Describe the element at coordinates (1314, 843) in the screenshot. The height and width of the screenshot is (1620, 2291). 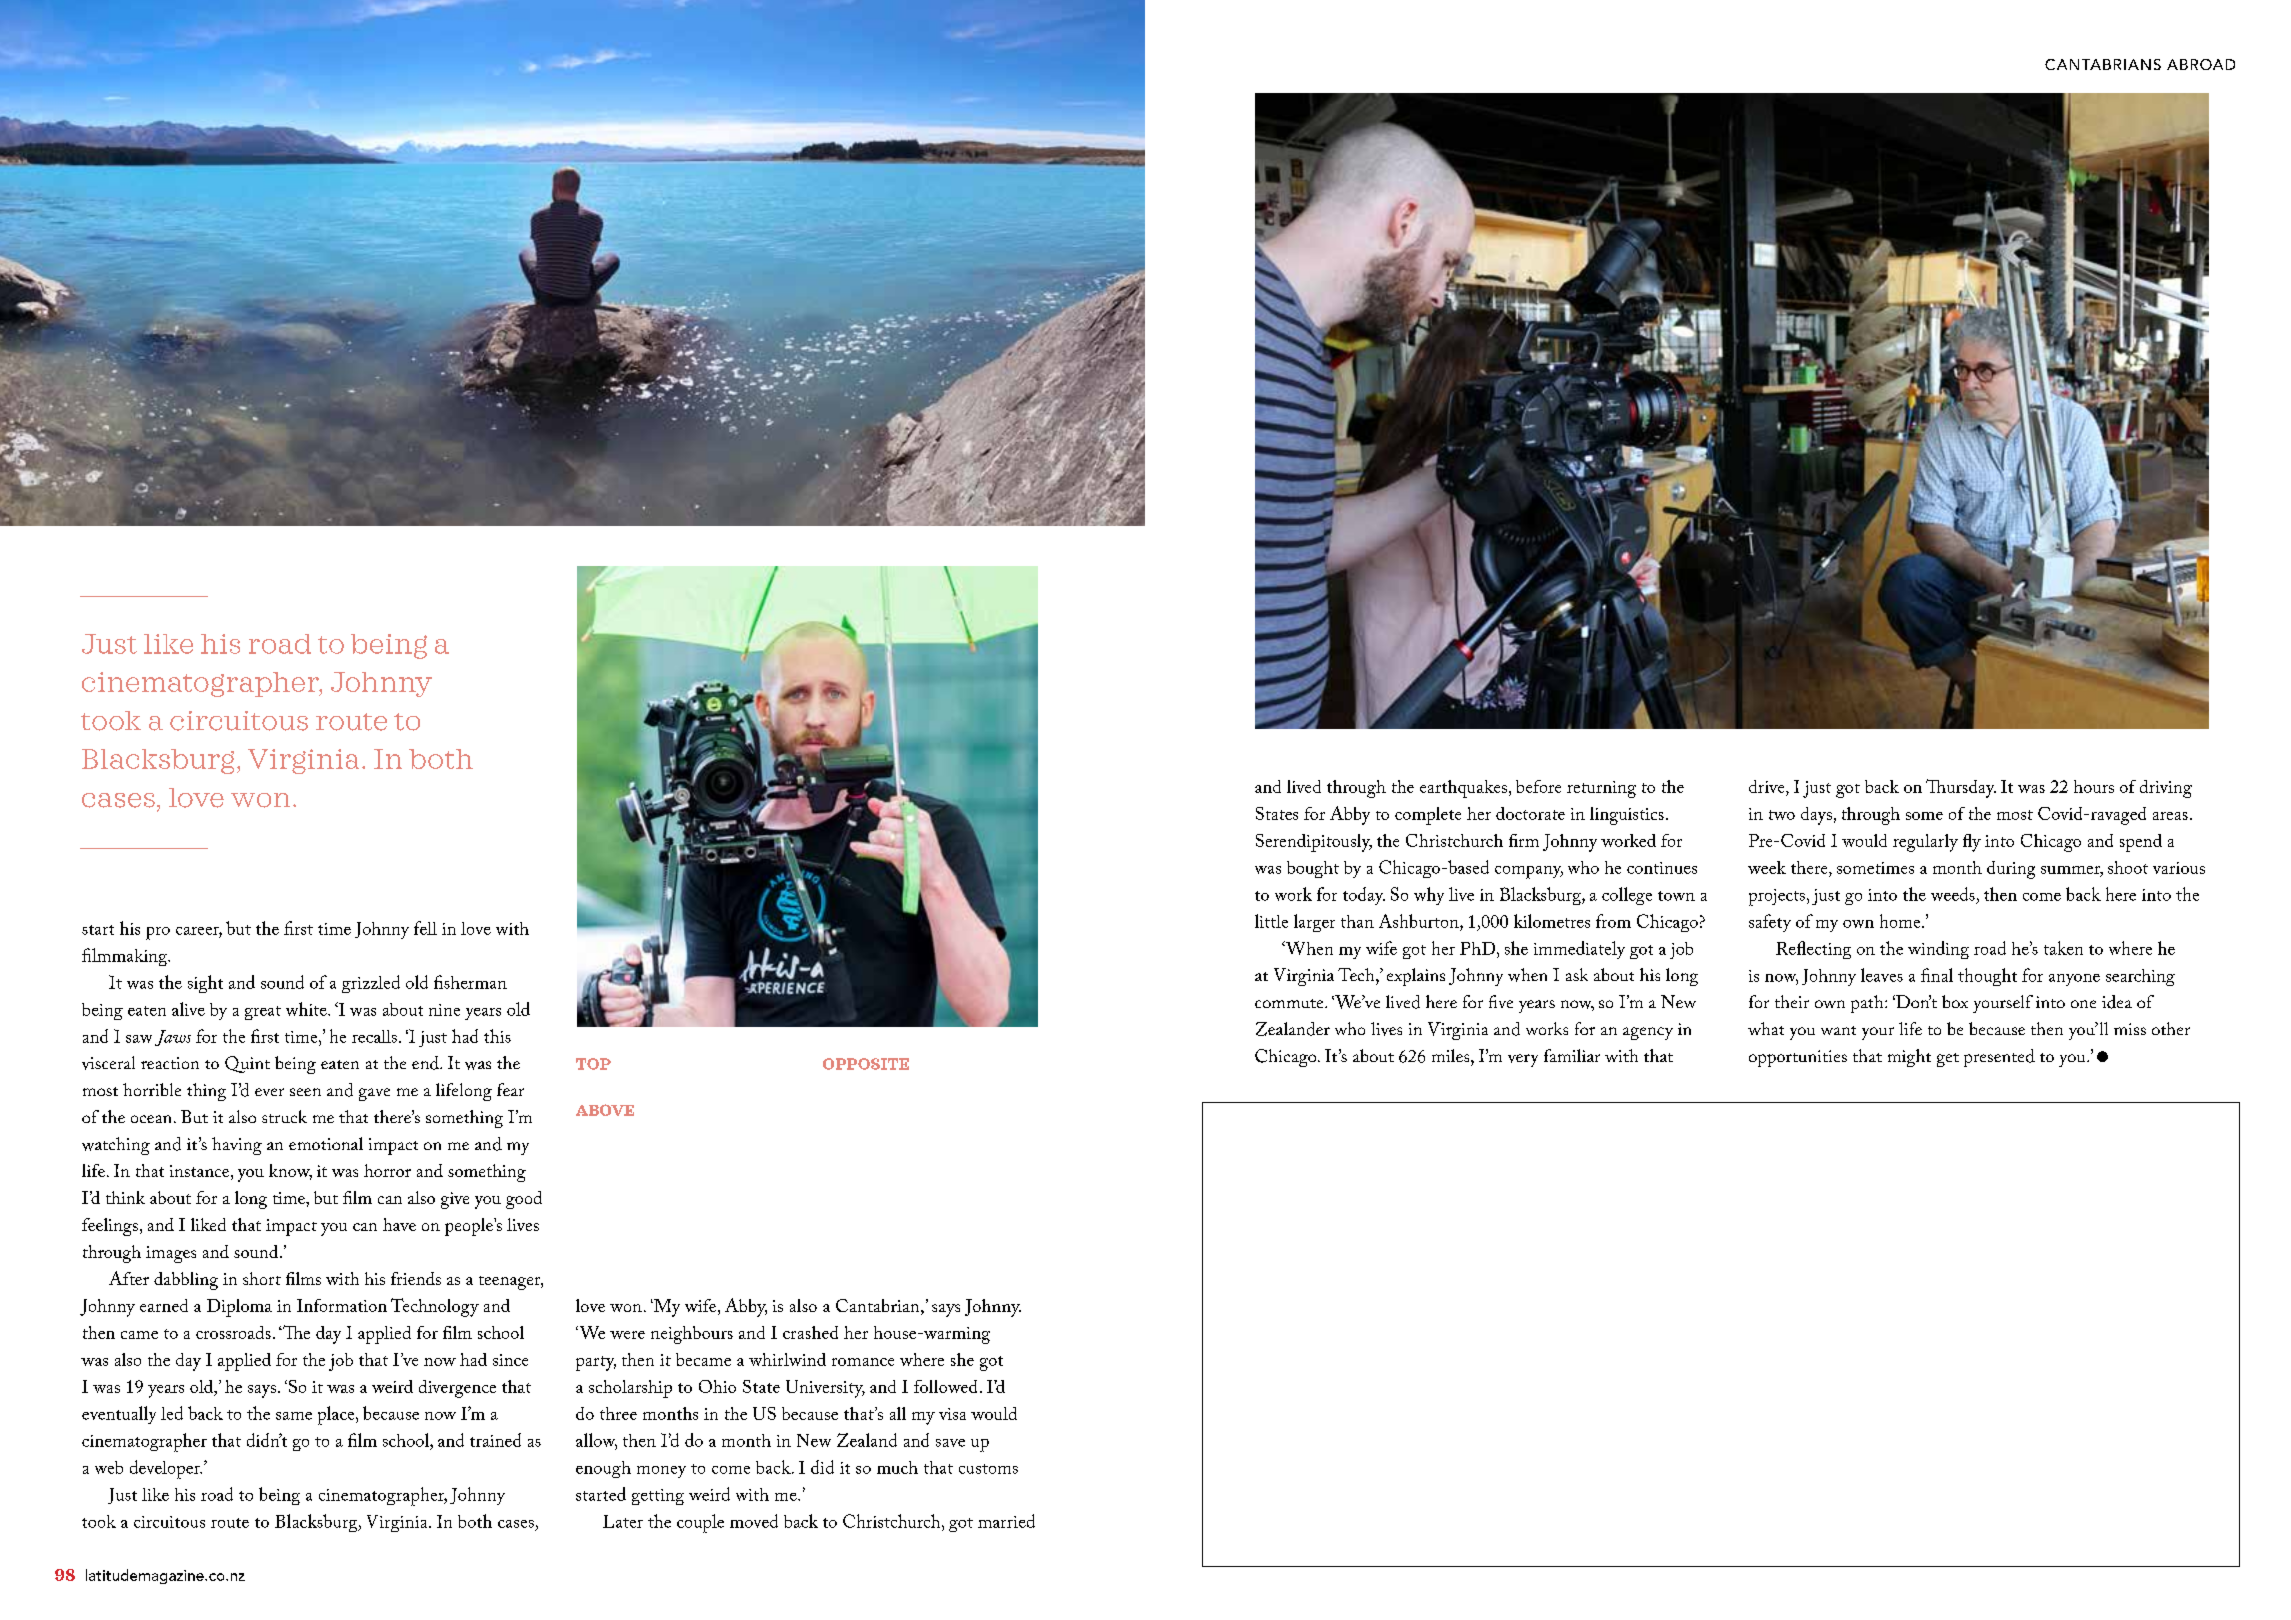
I see `Serendipitously` at that location.
